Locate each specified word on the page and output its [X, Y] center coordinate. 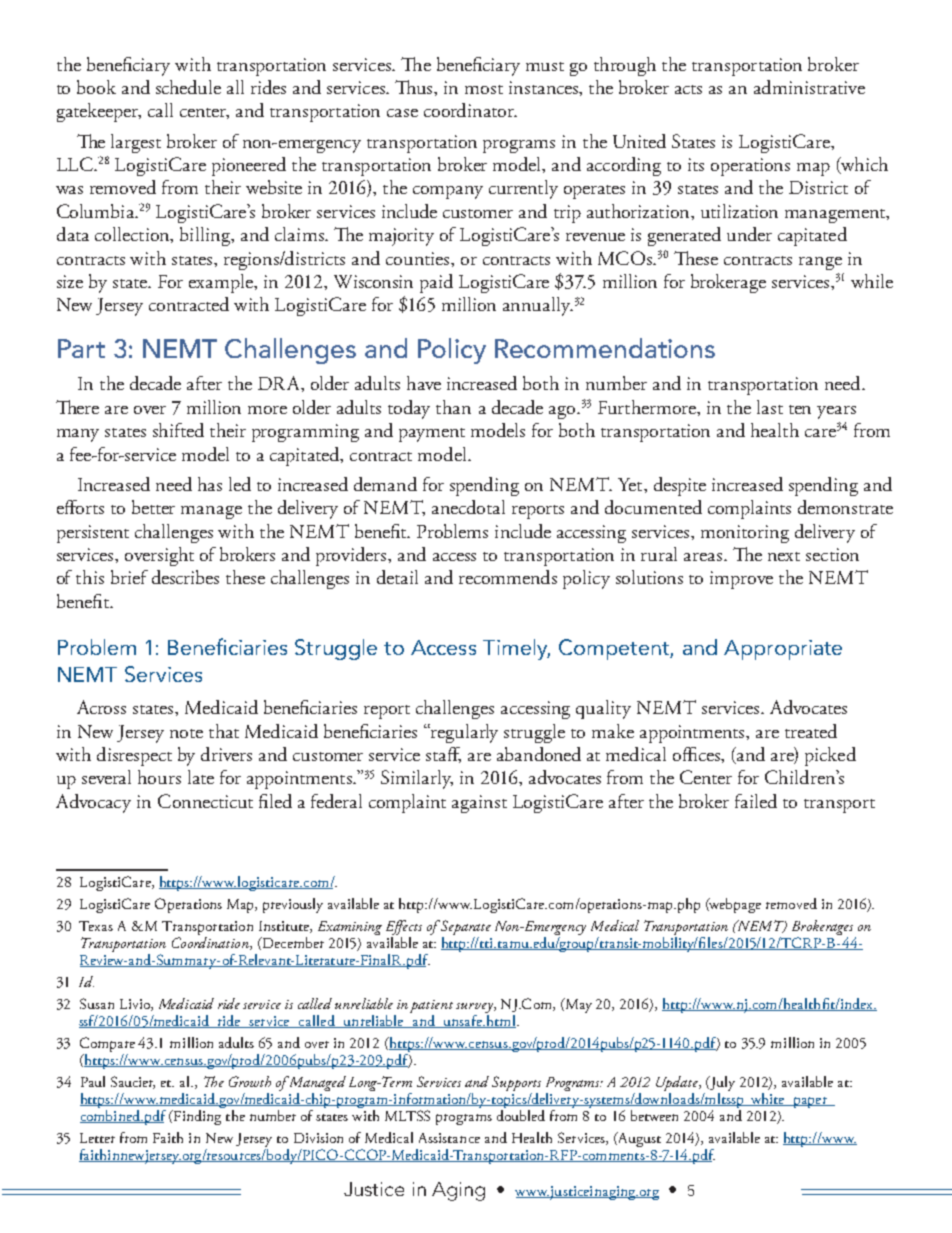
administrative [809, 87]
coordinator [470, 110]
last [770, 407]
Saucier [133, 1082]
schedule [188, 87]
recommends [508, 577]
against [479, 804]
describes [185, 577]
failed [756, 801]
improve [741, 580]
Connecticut [205, 801]
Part [81, 348]
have [424, 383]
